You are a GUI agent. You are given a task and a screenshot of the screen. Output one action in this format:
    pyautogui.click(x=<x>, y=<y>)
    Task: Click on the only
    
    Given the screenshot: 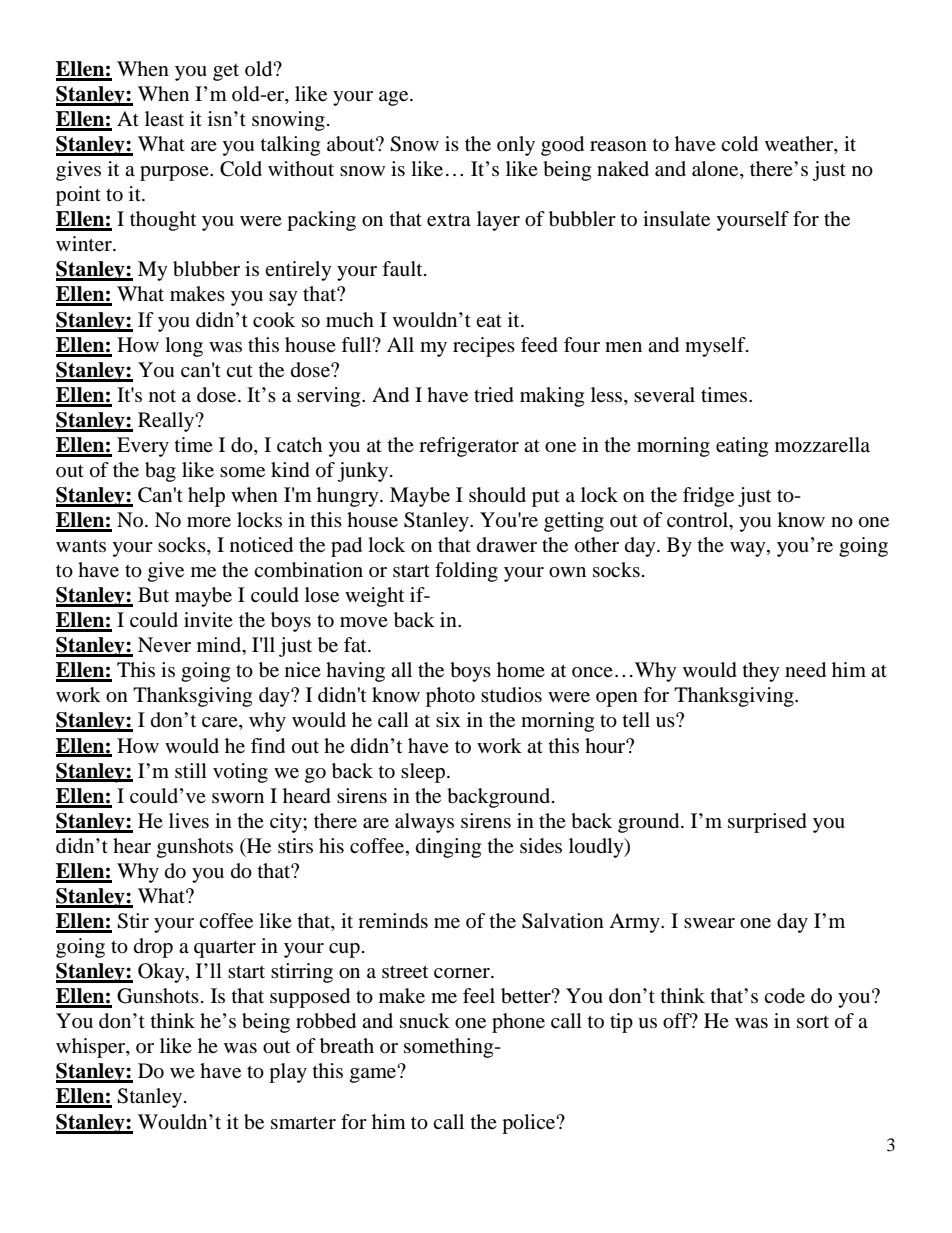 What is the action you would take?
    pyautogui.click(x=516, y=146)
